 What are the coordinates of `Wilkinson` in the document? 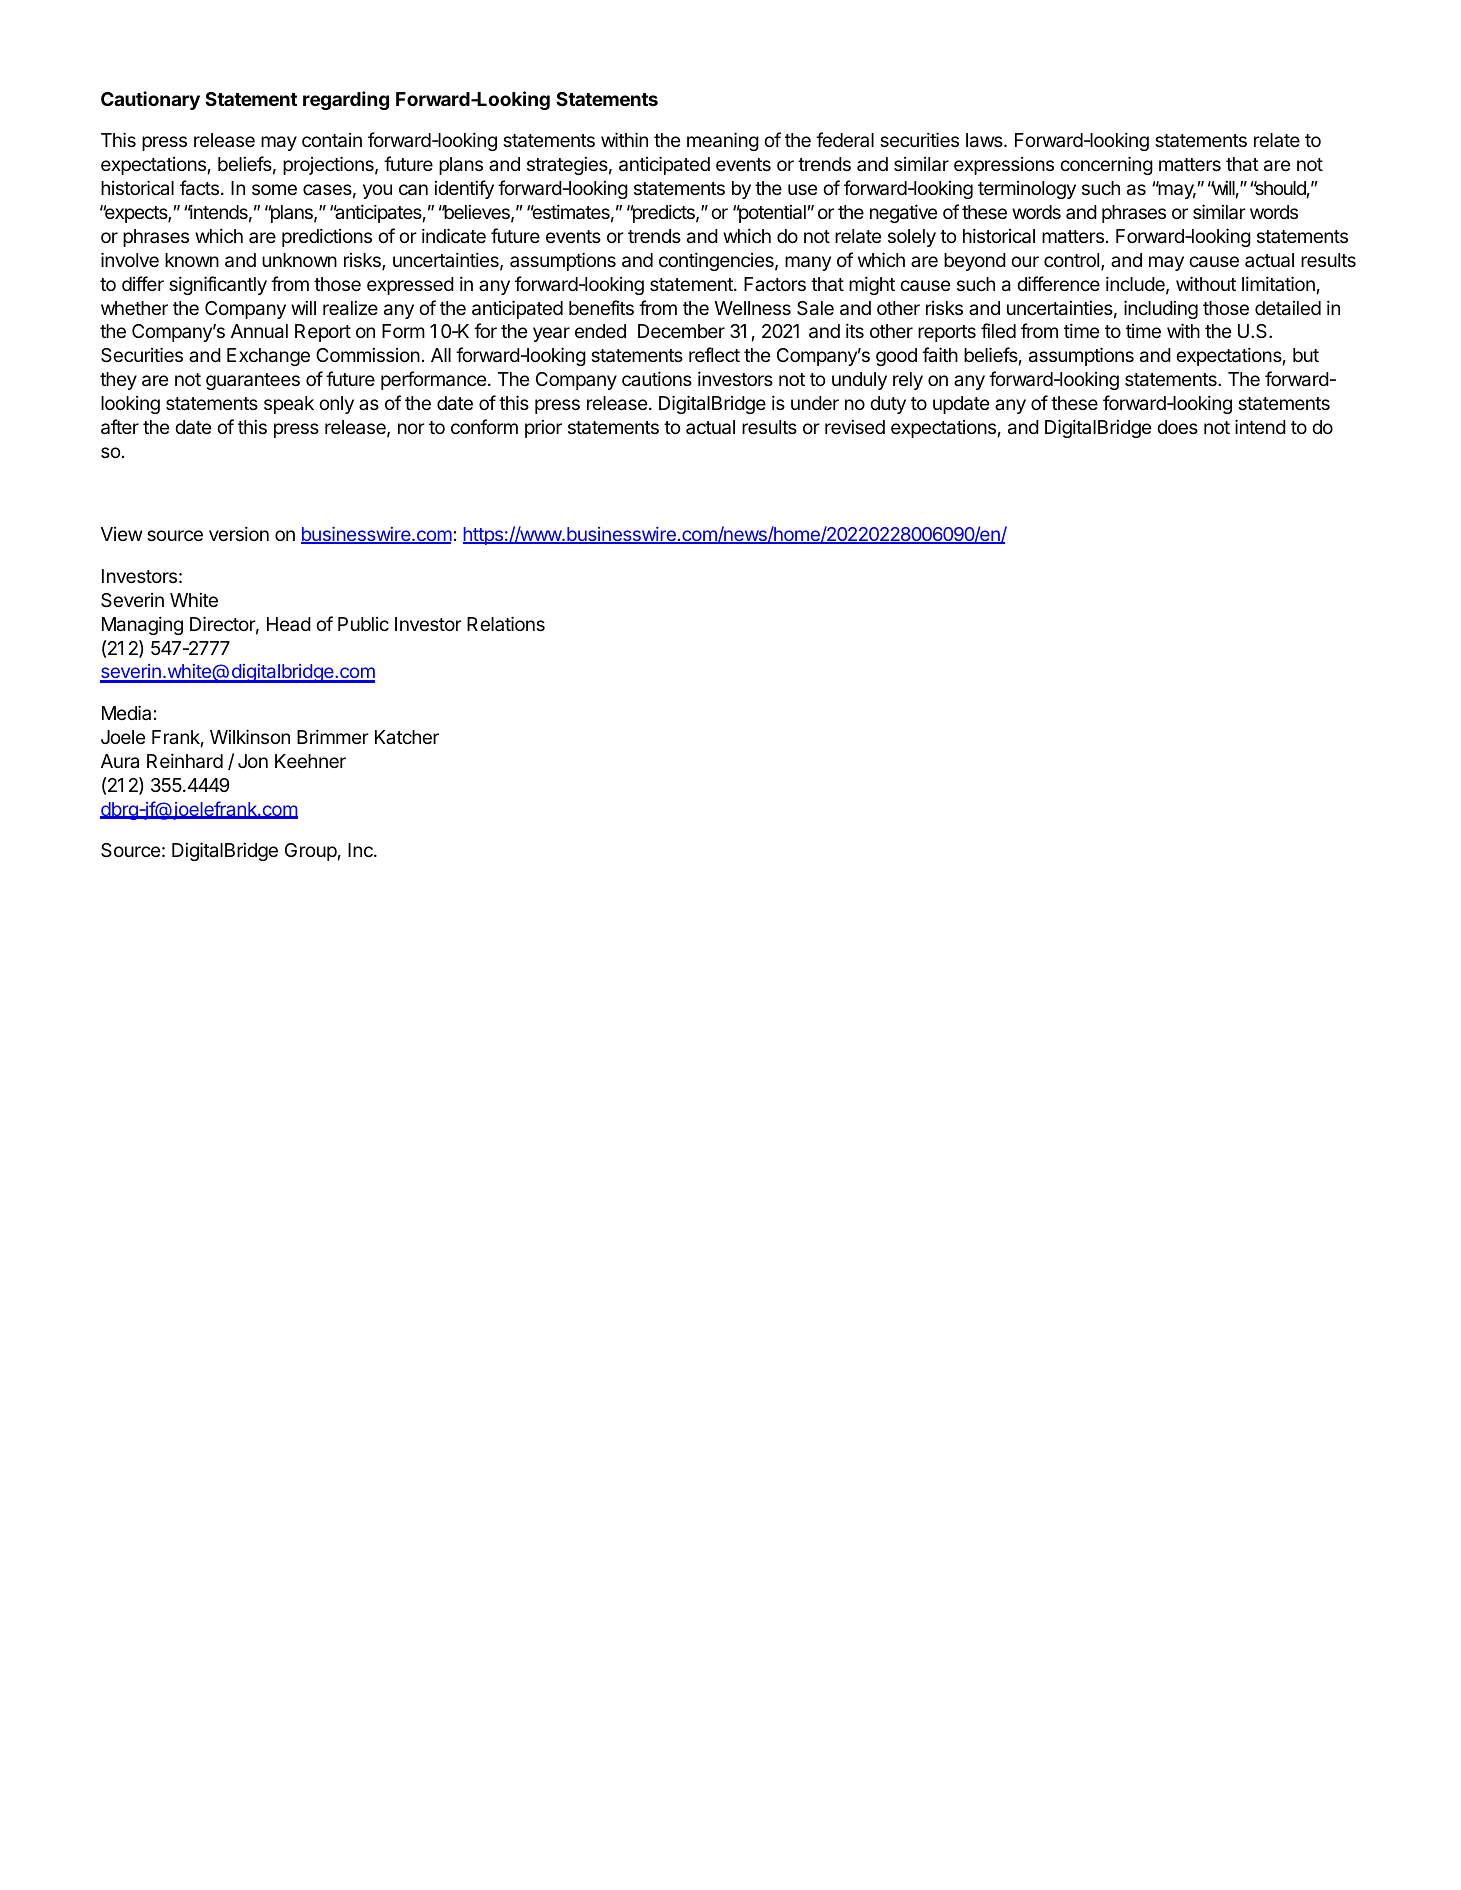 It's located at (250, 736).
